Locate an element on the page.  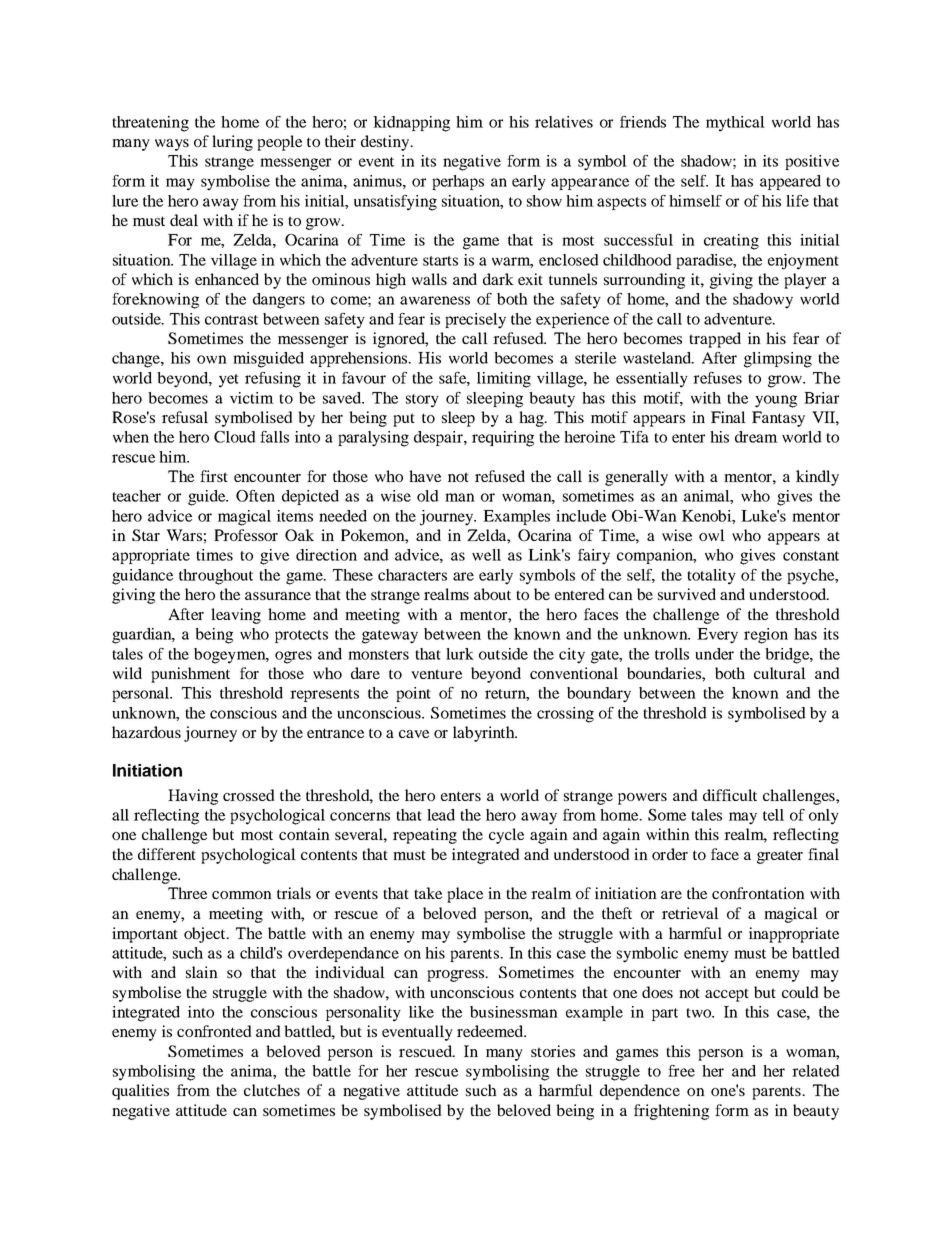
luring is located at coordinates (232, 143).
